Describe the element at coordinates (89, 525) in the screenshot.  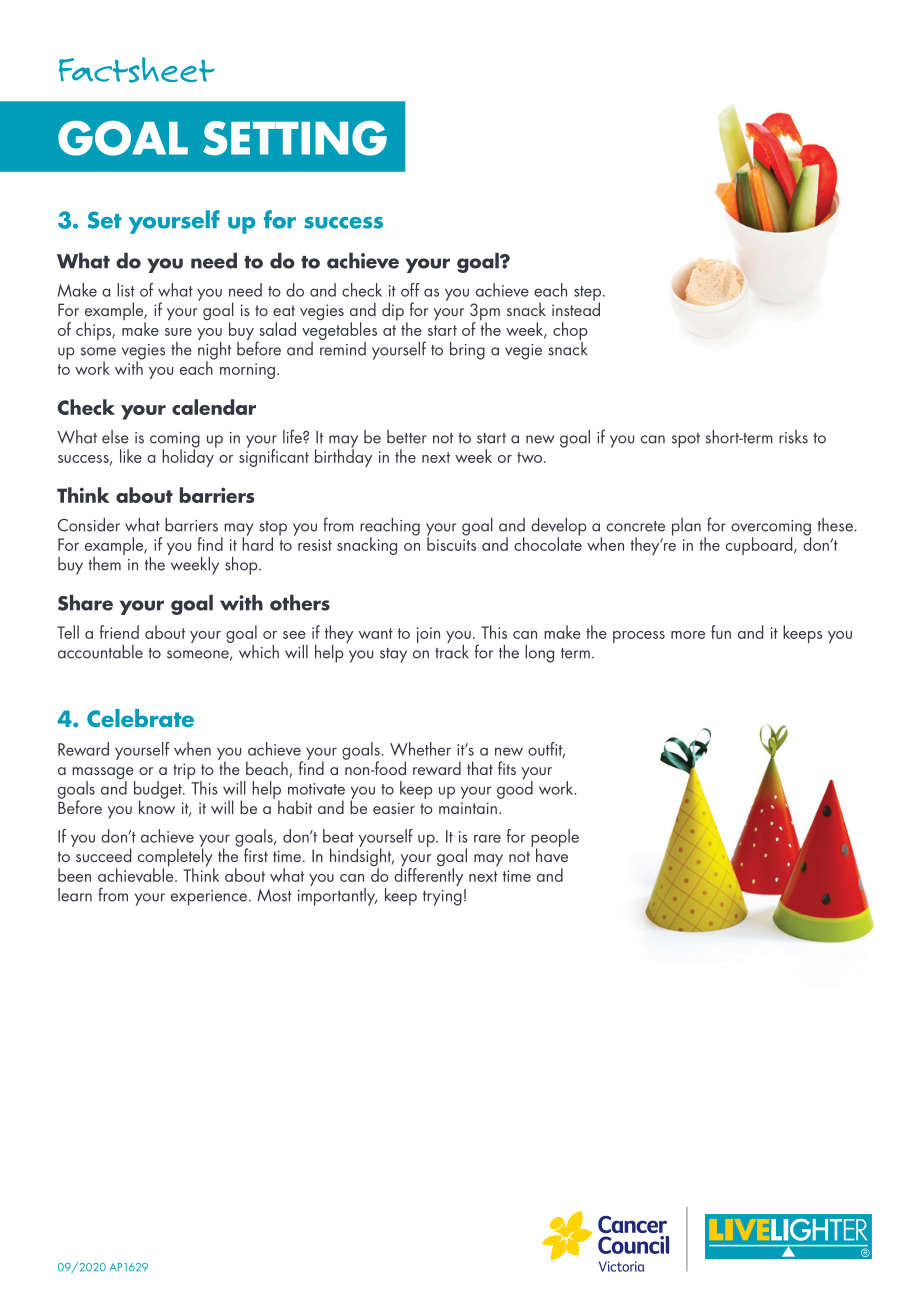
I see `Consider` at that location.
